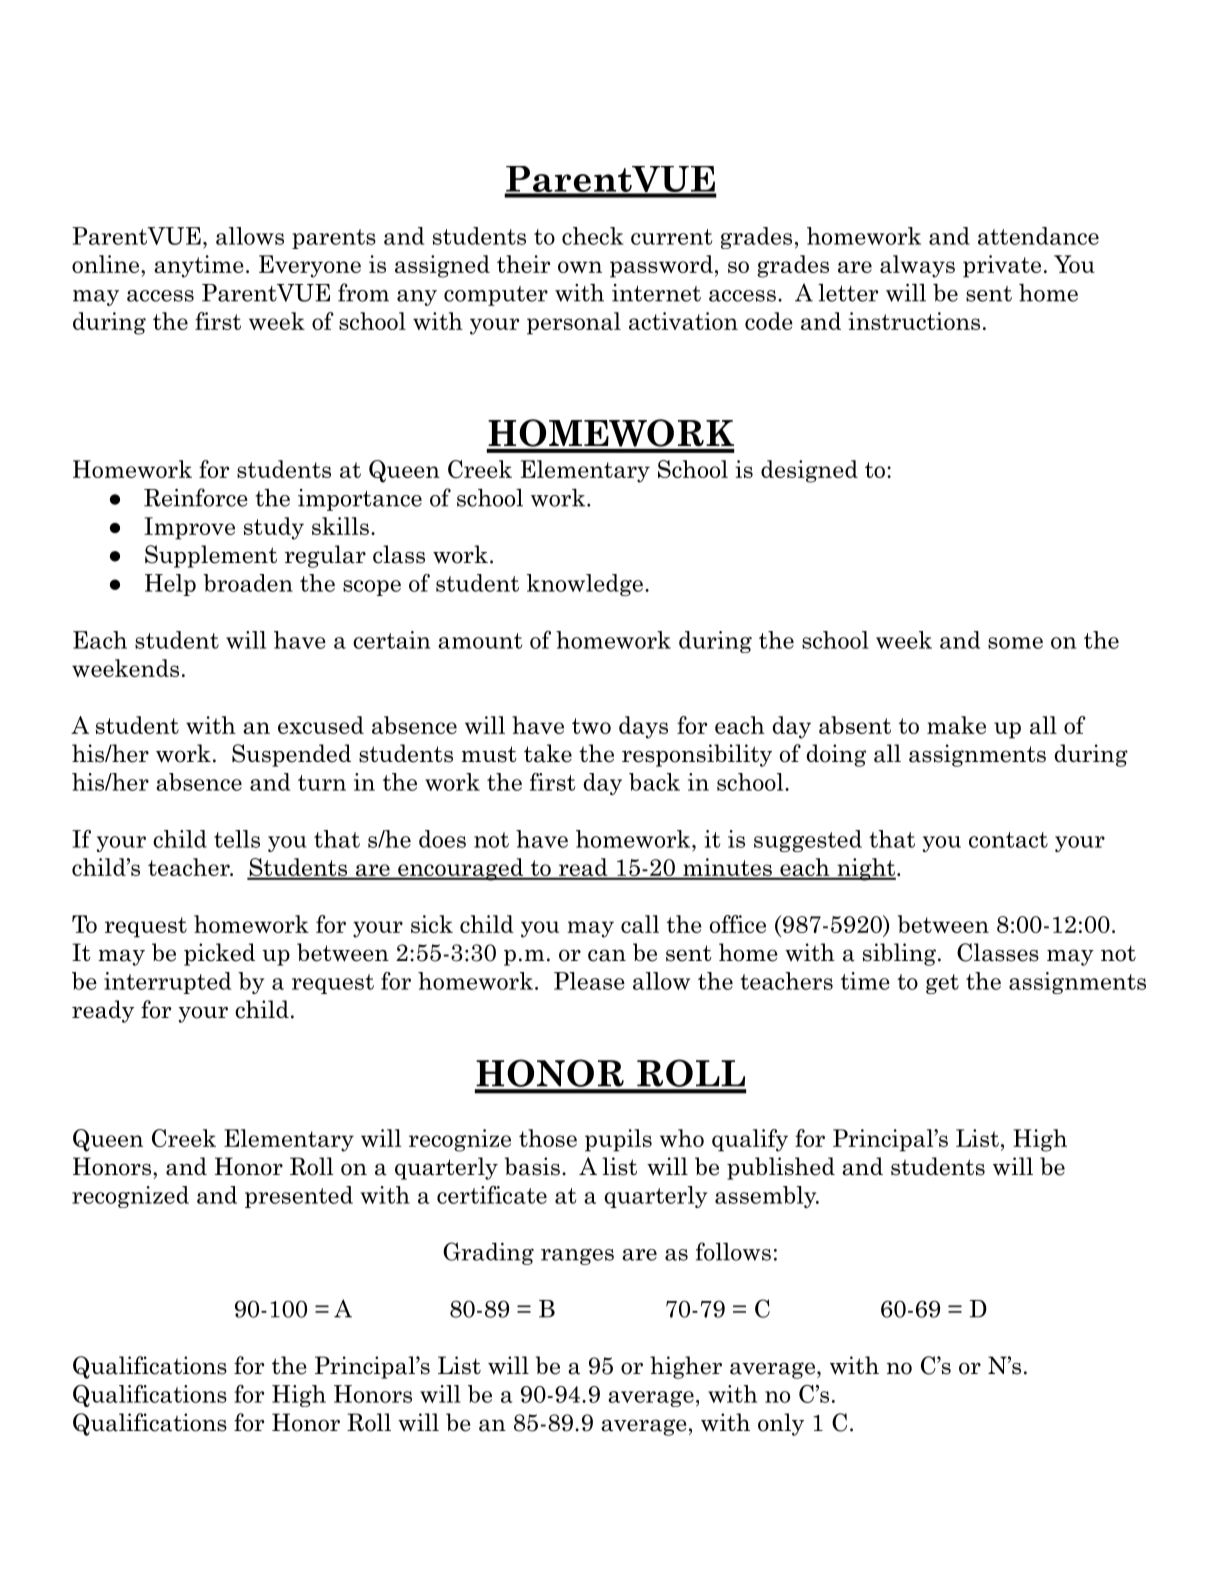  What do you see at coordinates (580, 267) in the screenshot?
I see `own` at bounding box center [580, 267].
